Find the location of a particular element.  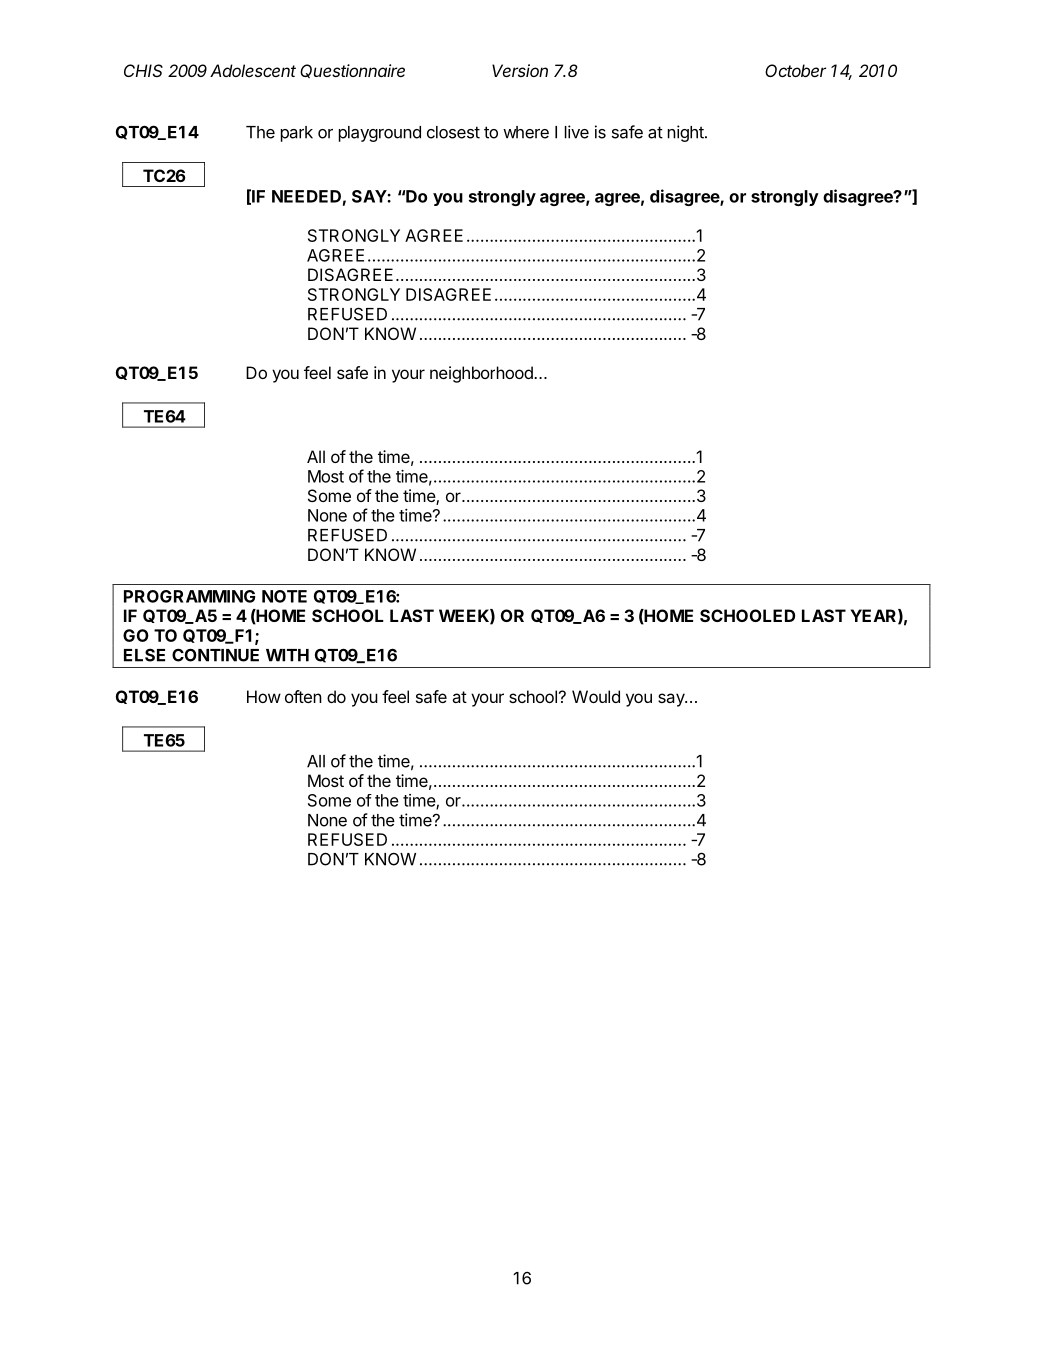

where is located at coordinates (526, 132).
